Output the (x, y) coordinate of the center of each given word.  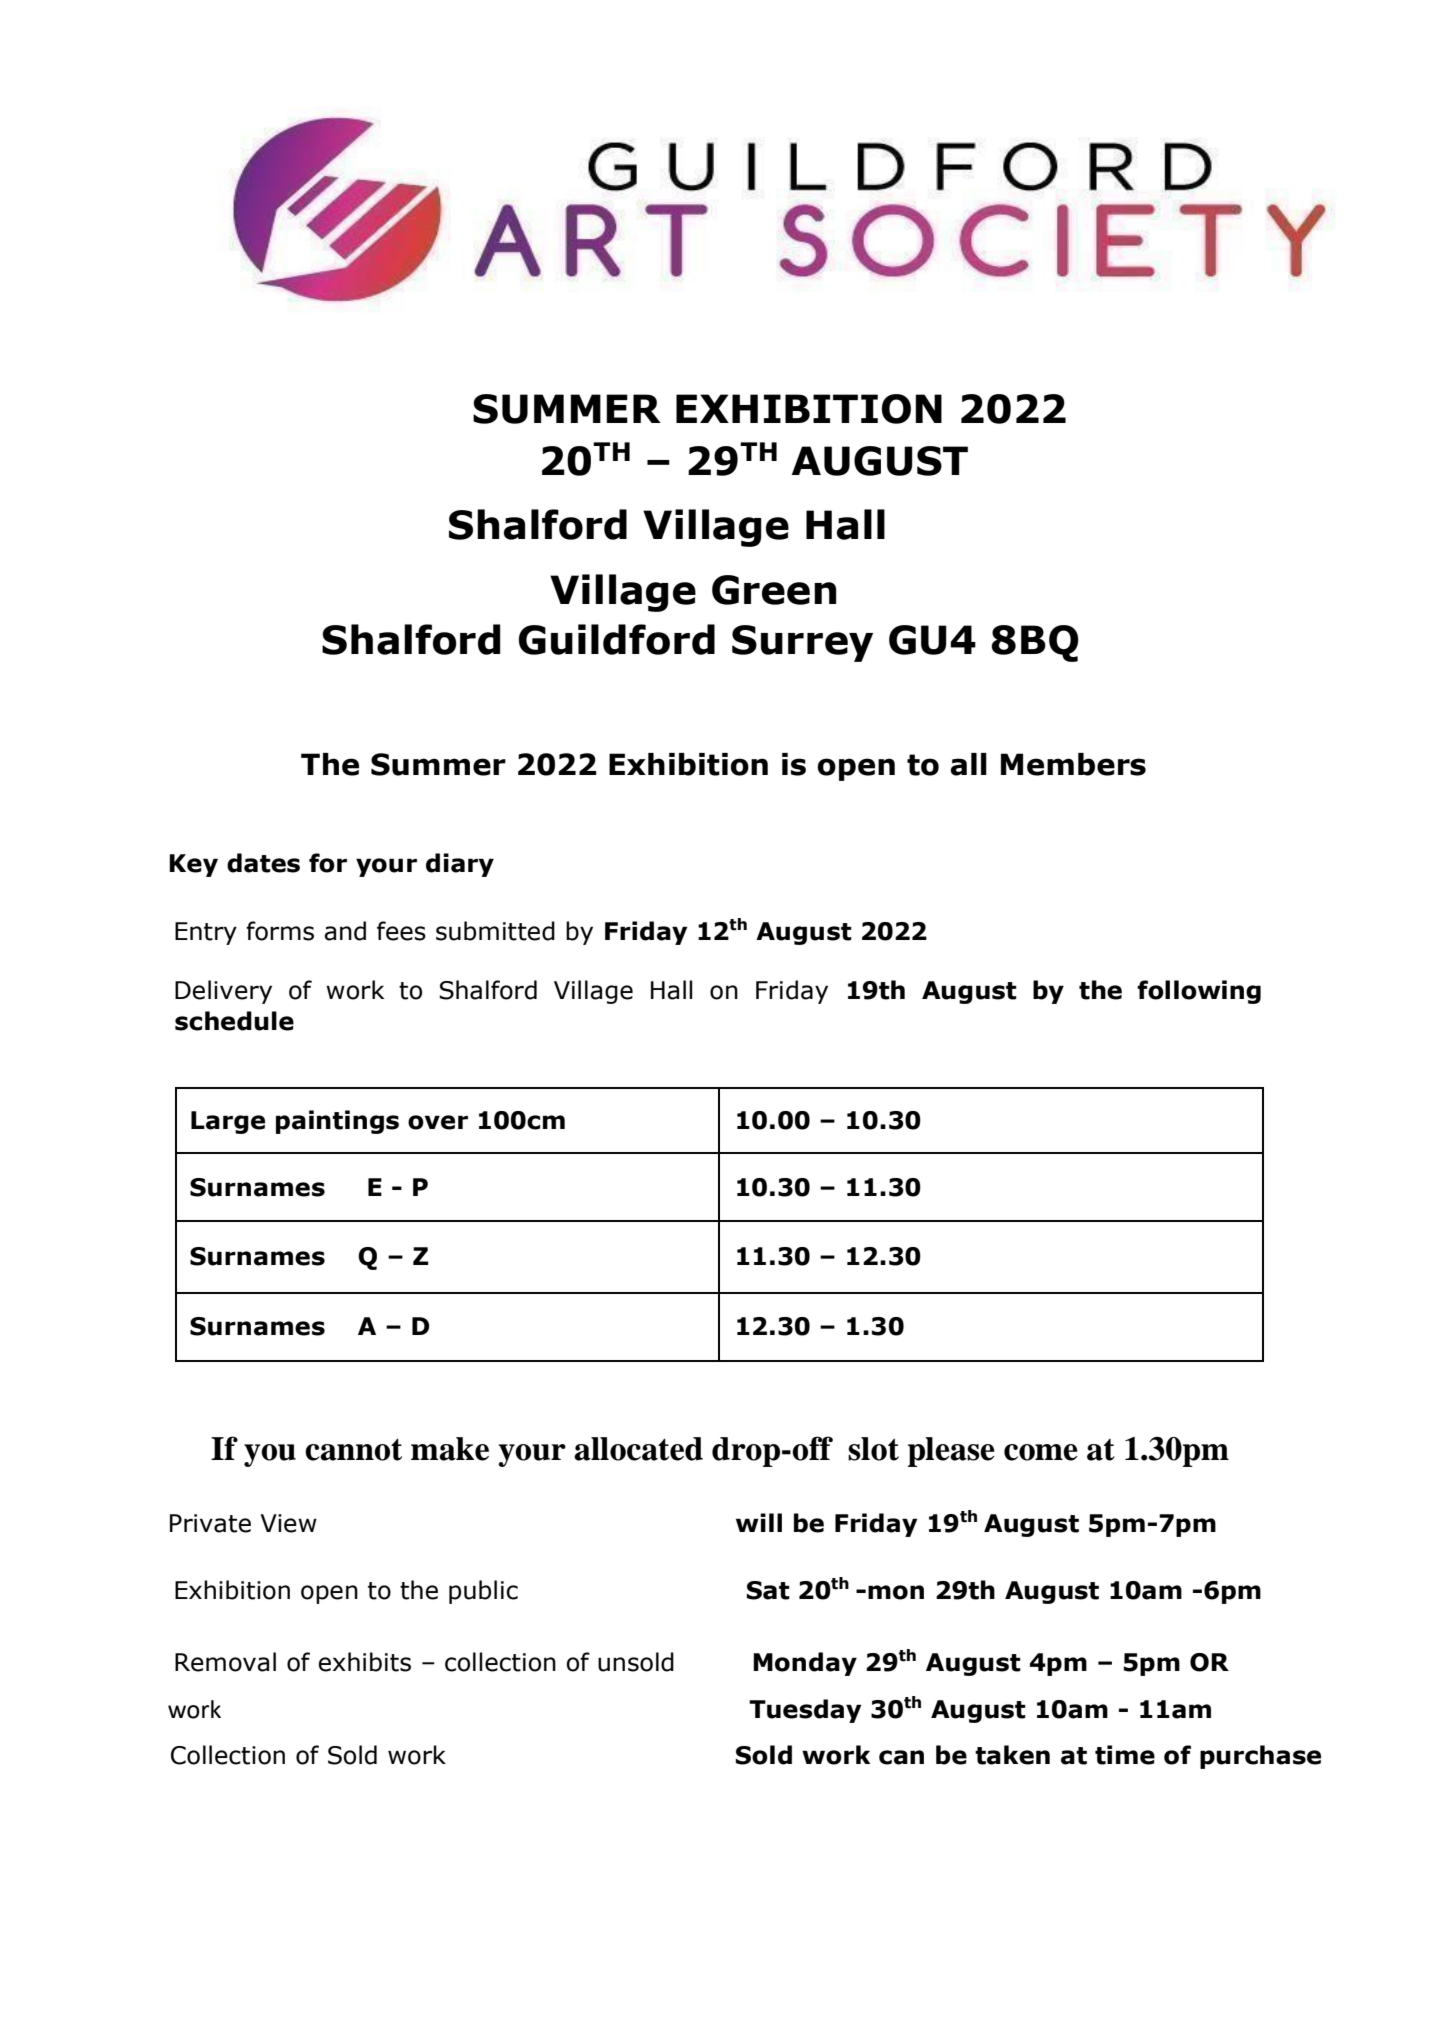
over (438, 1122)
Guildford (617, 639)
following (1199, 992)
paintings (337, 1122)
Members (1073, 764)
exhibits (364, 1662)
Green (774, 590)
